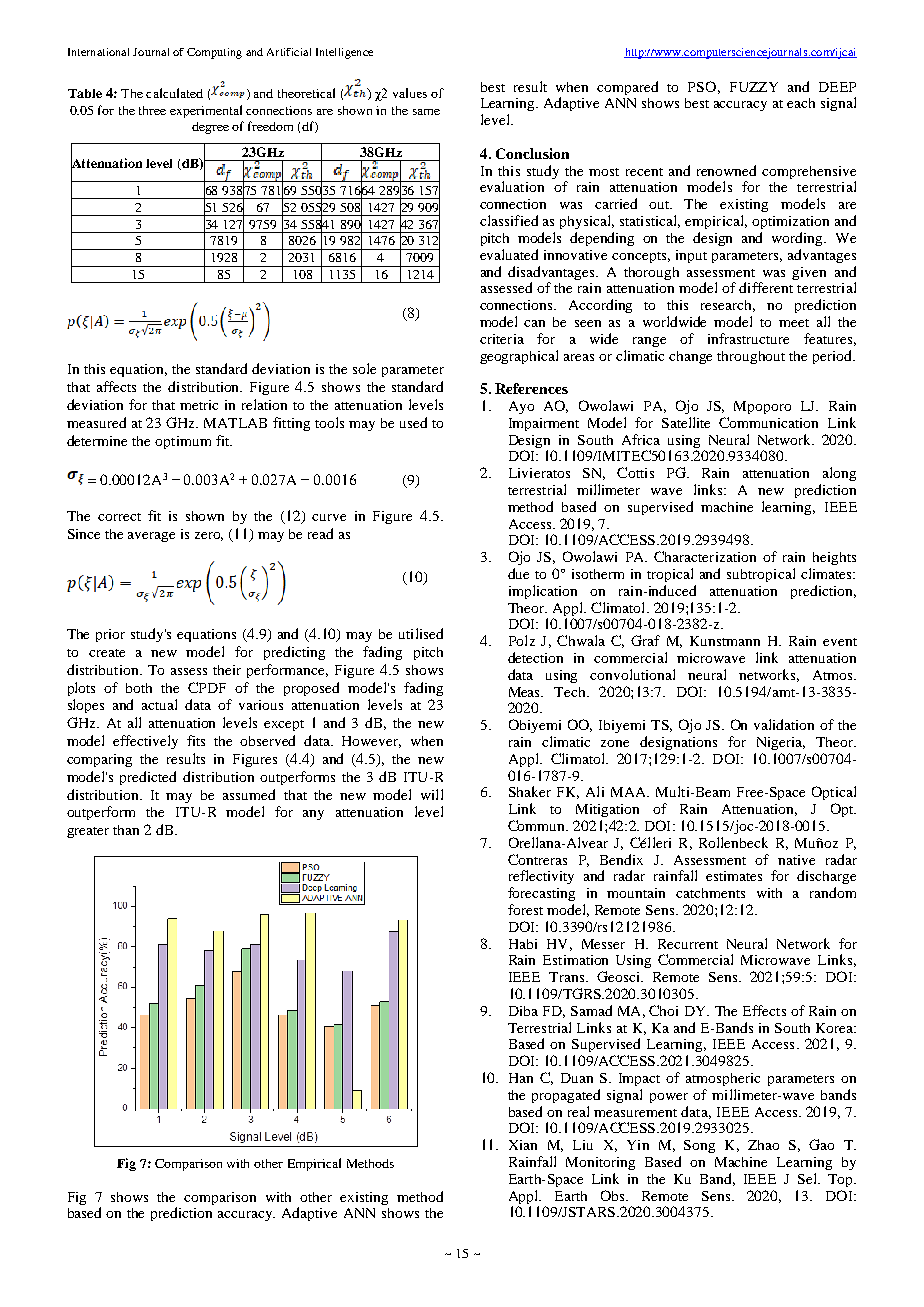  I want to click on Characterization, so click(705, 556).
